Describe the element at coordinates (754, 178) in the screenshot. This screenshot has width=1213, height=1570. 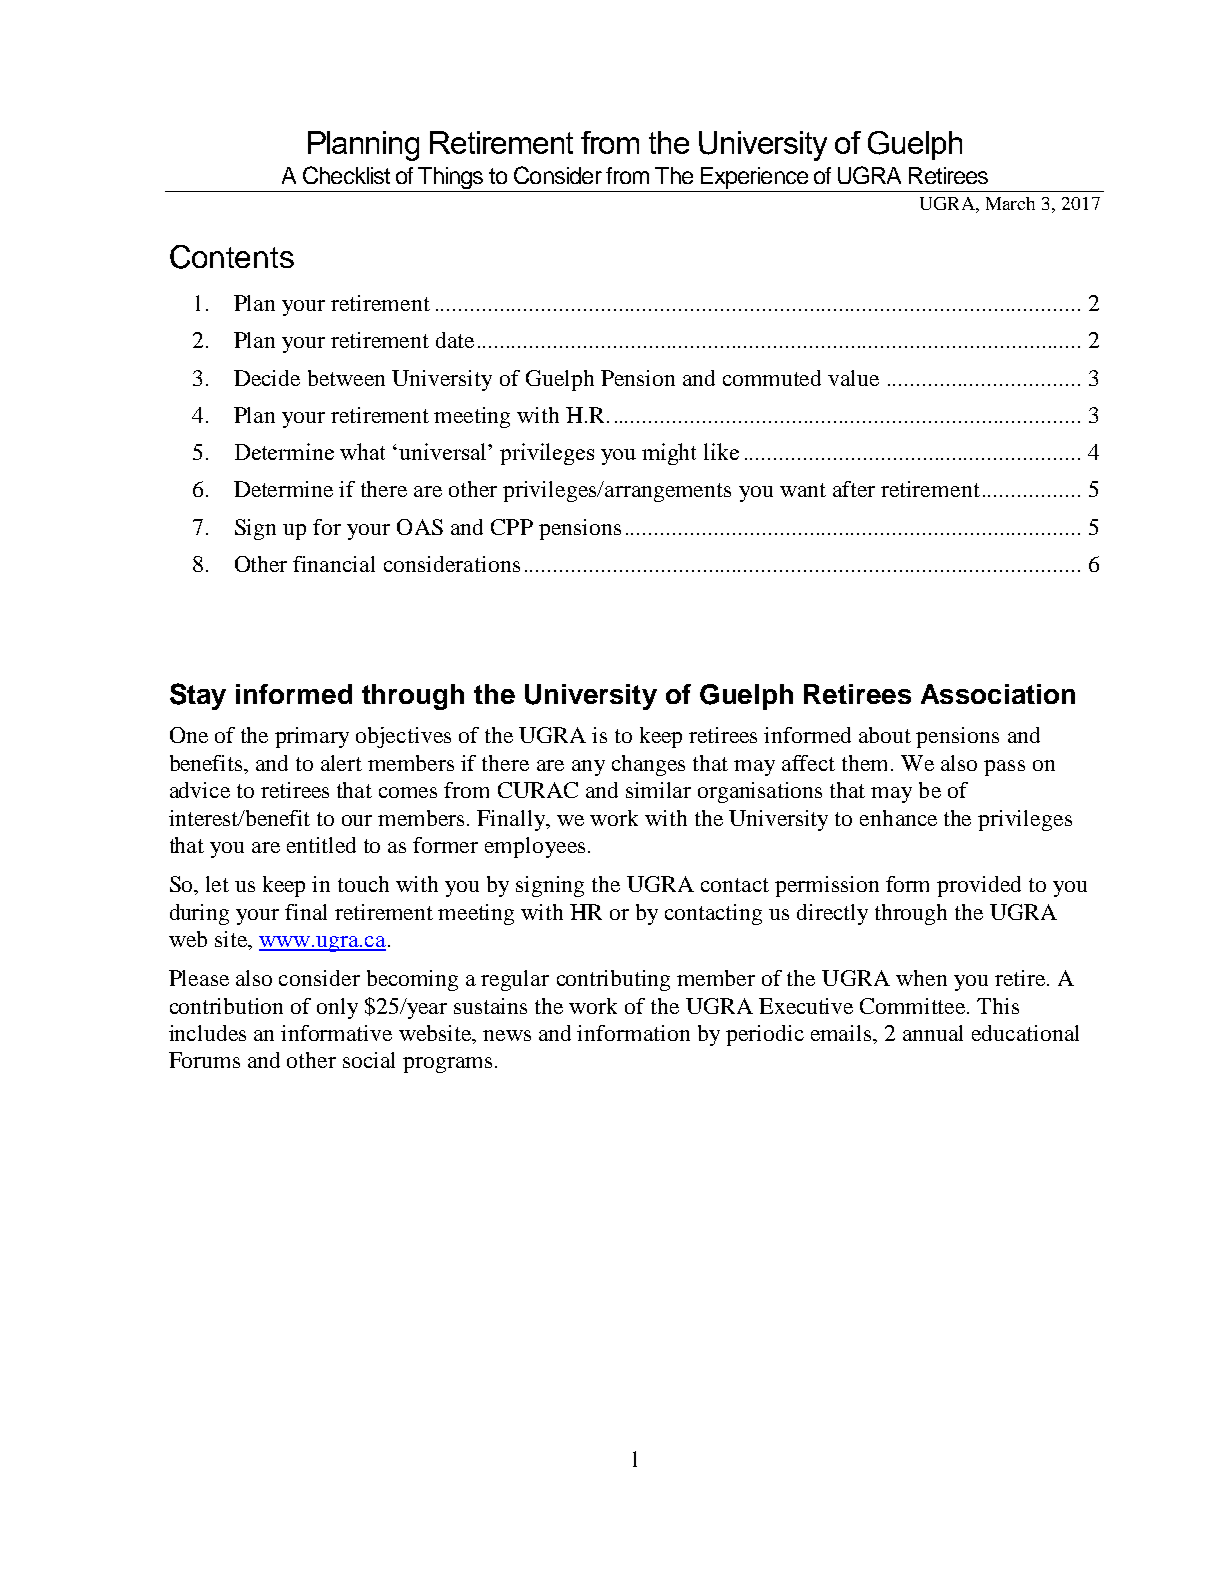
I see `Experience` at that location.
